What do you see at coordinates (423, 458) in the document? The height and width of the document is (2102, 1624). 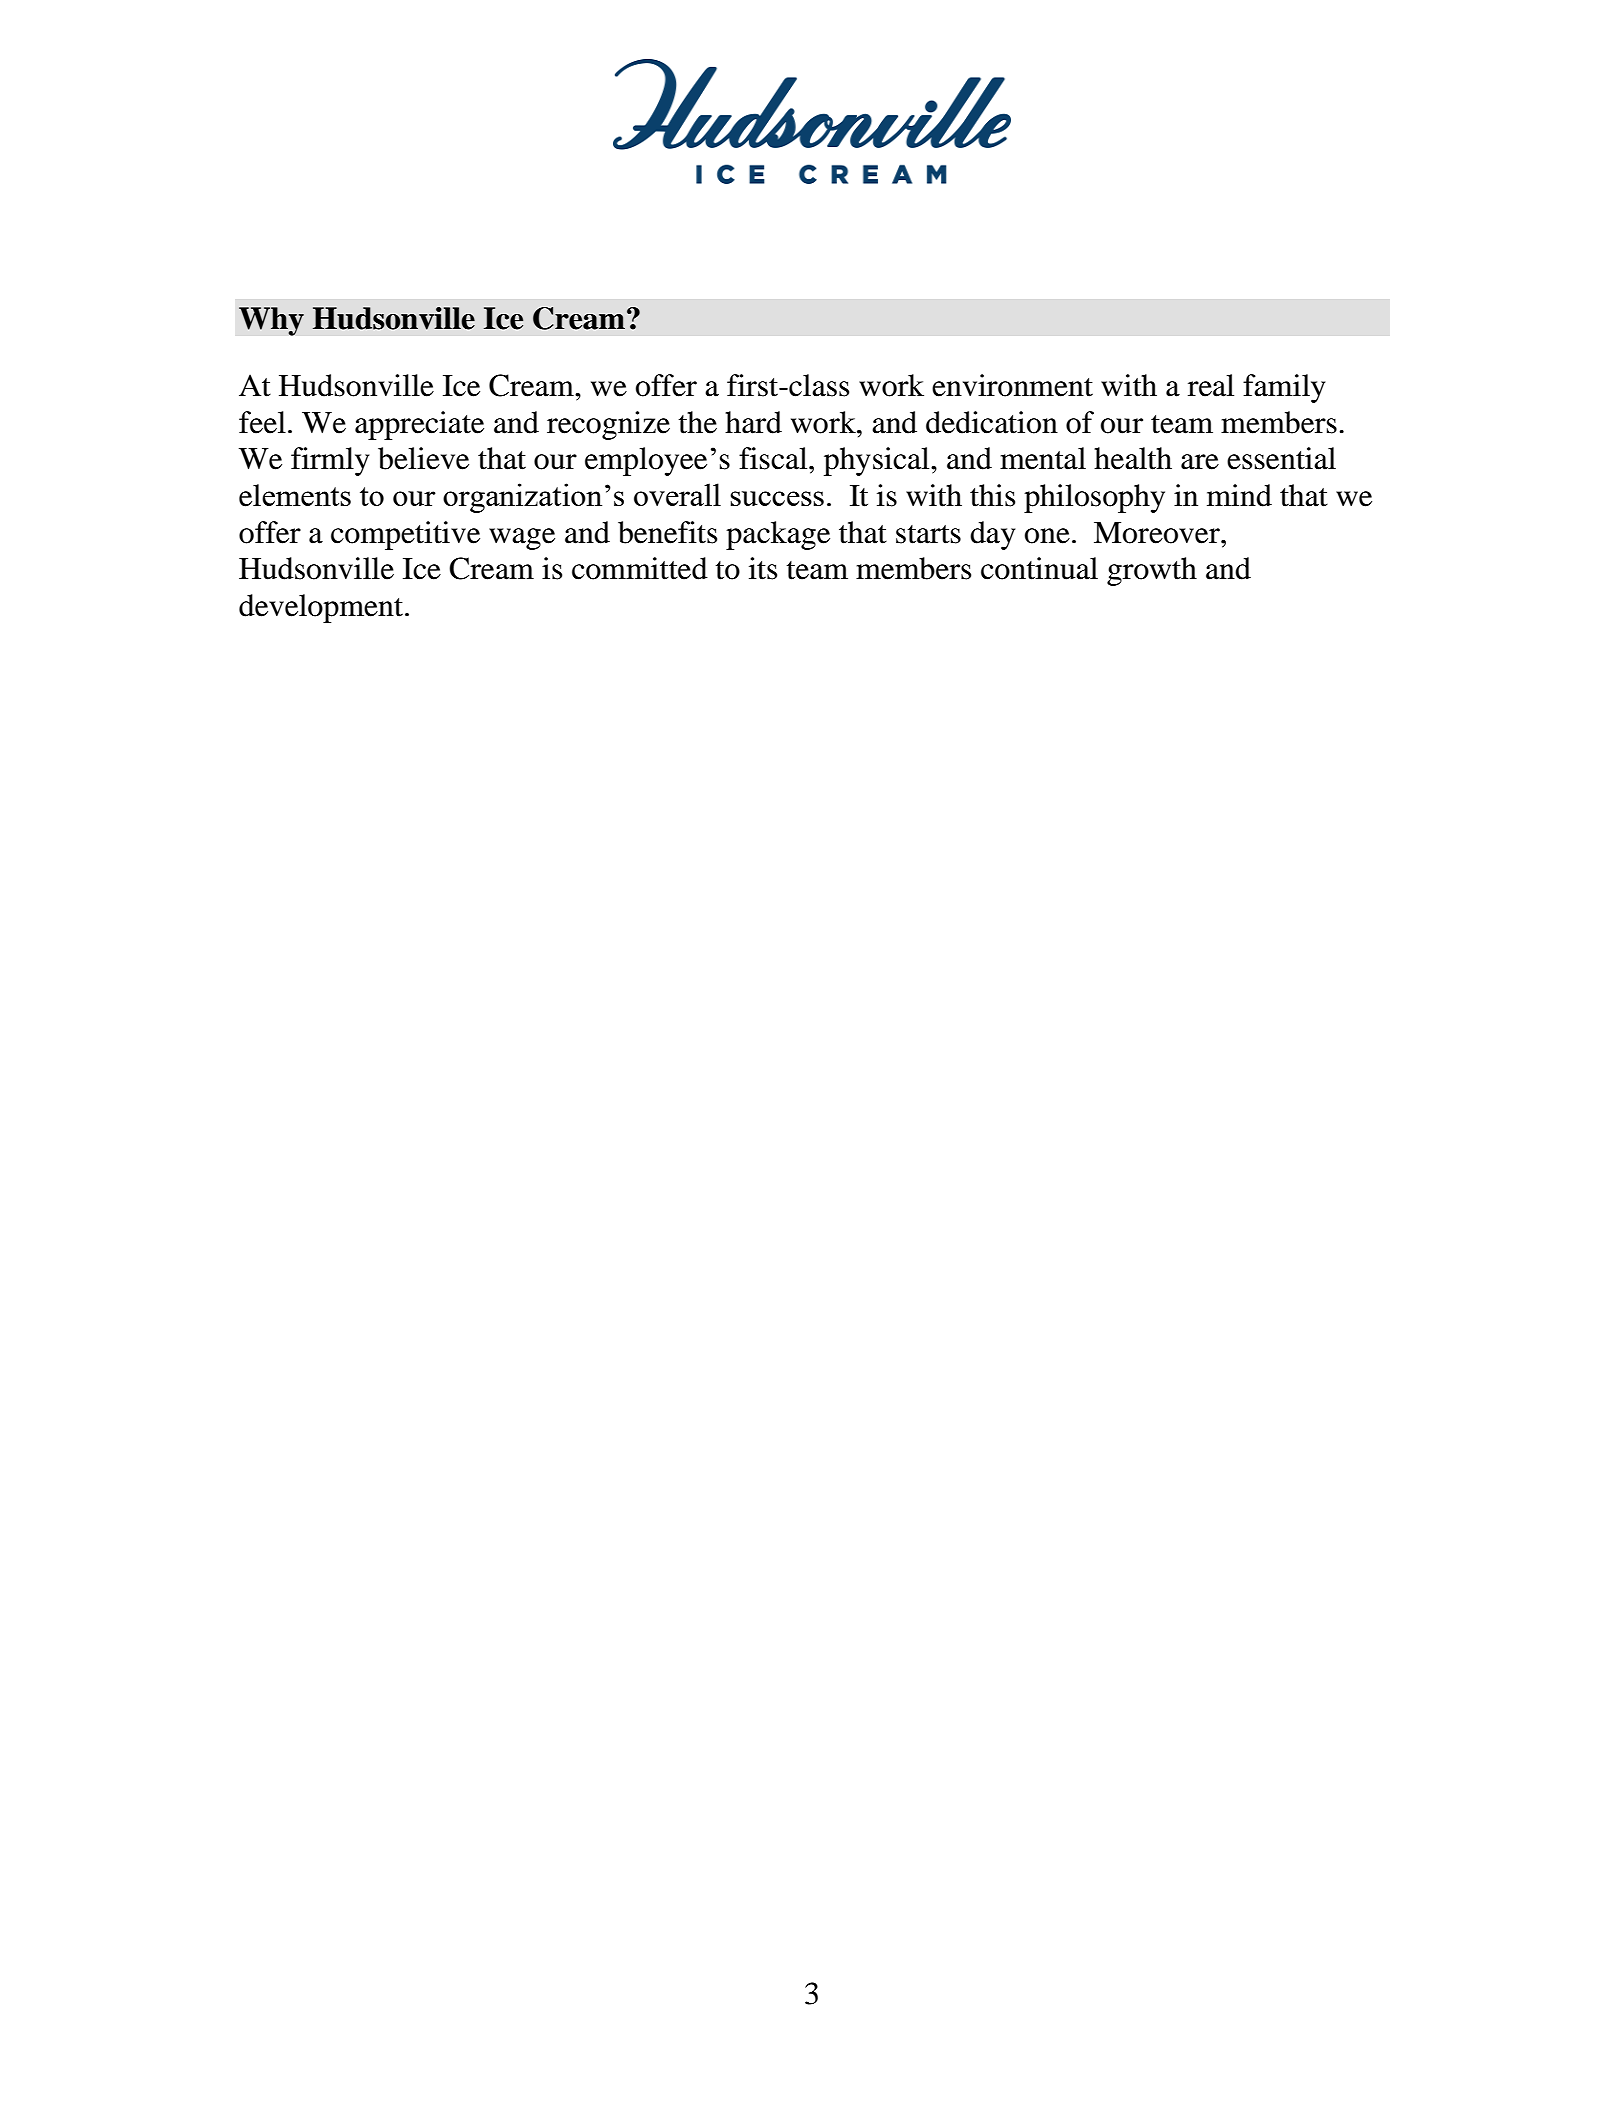 I see `believe` at bounding box center [423, 458].
